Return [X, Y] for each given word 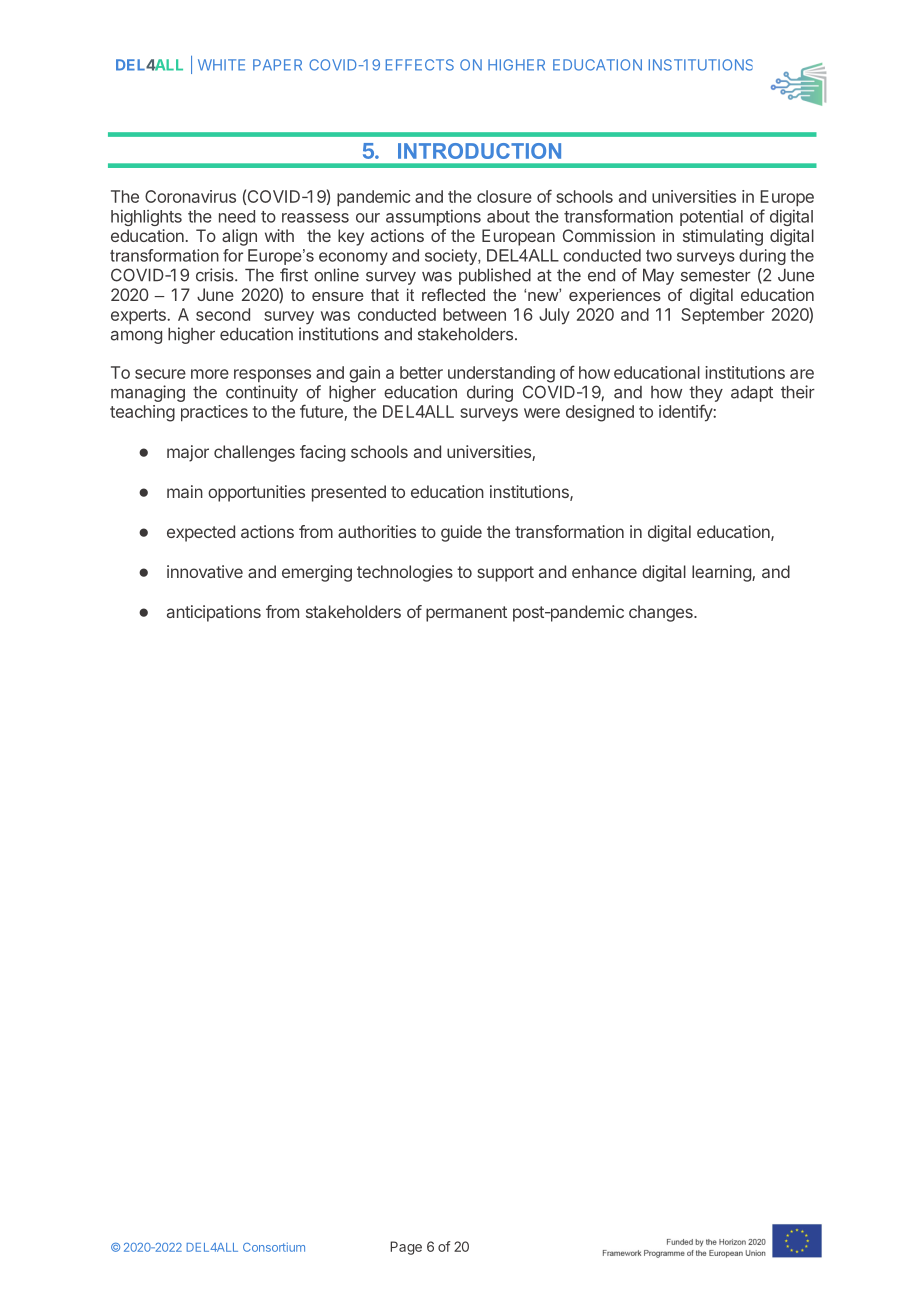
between [474, 314]
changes [662, 613]
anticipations [214, 613]
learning [722, 573]
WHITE [221, 65]
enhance [604, 571]
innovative [205, 571]
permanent [466, 614]
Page [406, 1248]
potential [711, 217]
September [722, 316]
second [223, 314]
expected [201, 533]
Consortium [274, 1247]
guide [461, 533]
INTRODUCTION [479, 151]
